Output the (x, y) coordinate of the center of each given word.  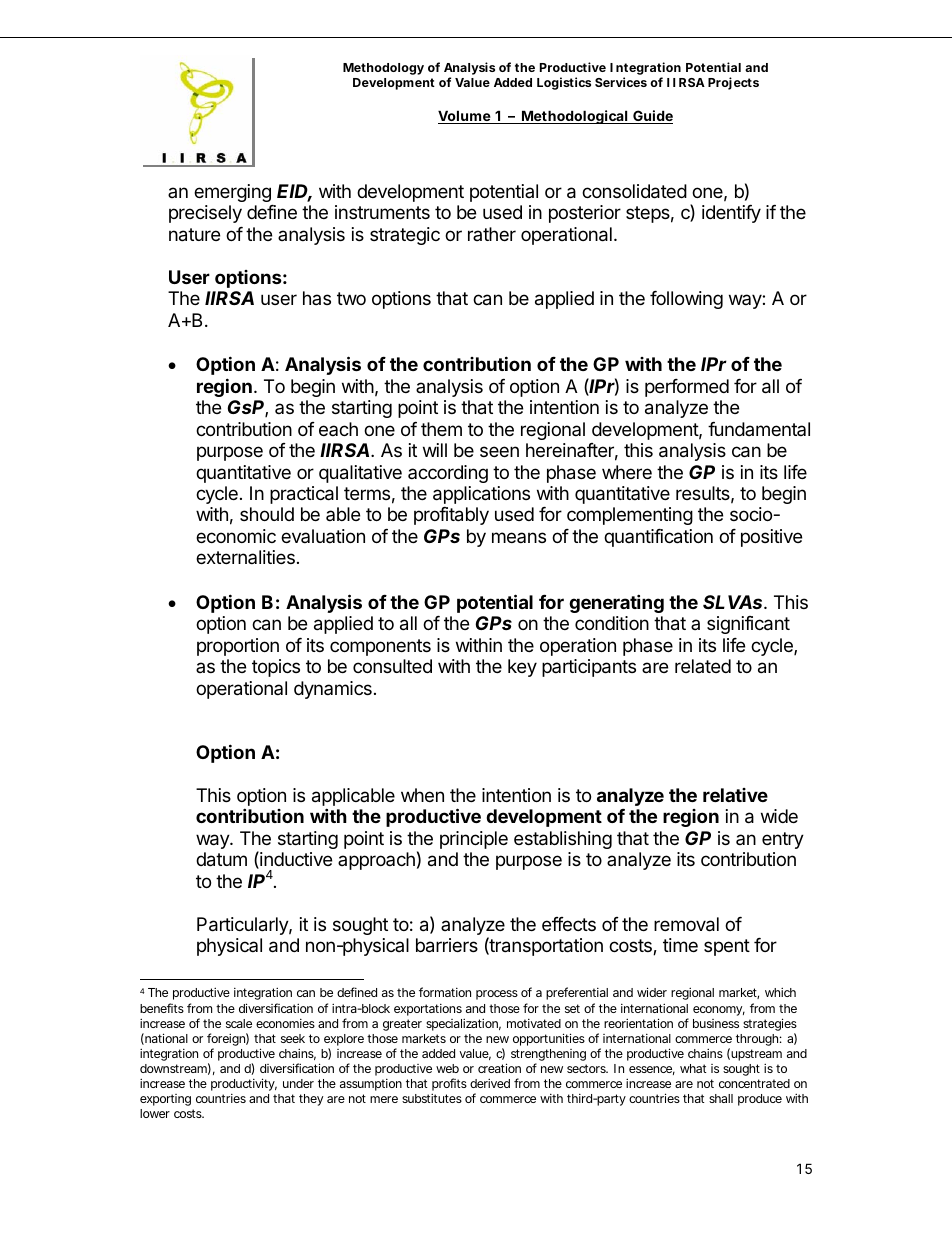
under (298, 1083)
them (441, 429)
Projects (733, 83)
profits (449, 1084)
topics (276, 668)
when (422, 795)
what (693, 1068)
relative (735, 795)
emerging (232, 193)
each (338, 429)
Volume (465, 117)
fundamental (759, 429)
